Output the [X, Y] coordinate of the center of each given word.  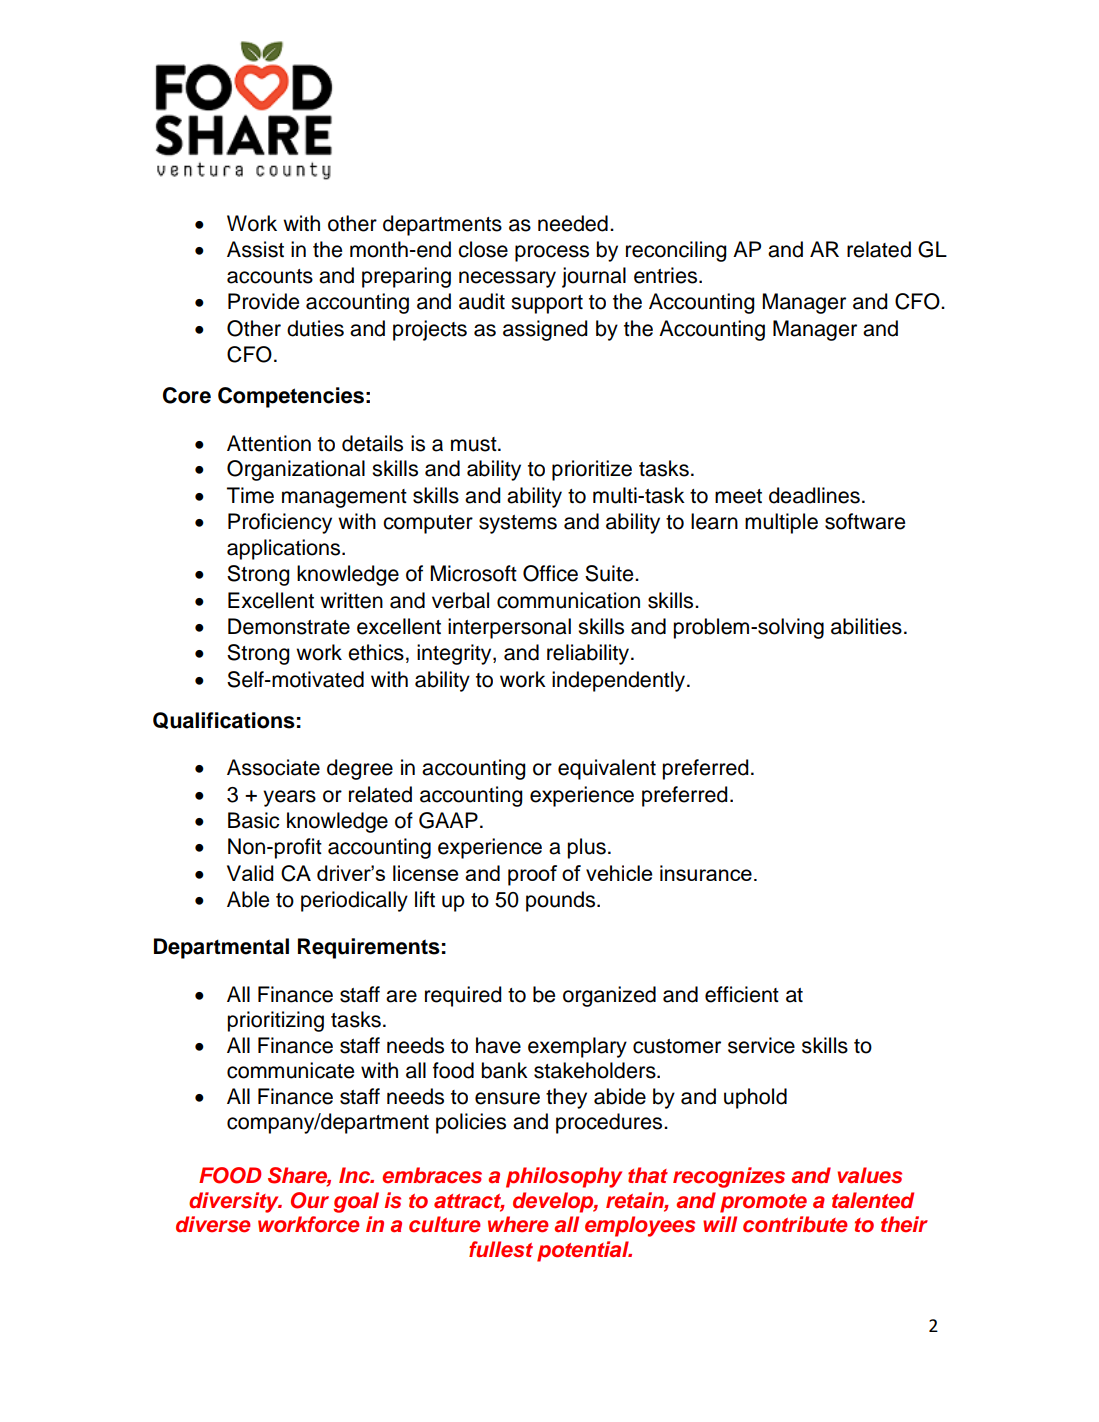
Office [550, 573]
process [552, 253]
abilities [866, 626]
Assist [255, 249]
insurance [706, 873]
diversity [235, 1202]
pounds [562, 901]
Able [248, 899]
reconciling [676, 251]
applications [285, 549]
